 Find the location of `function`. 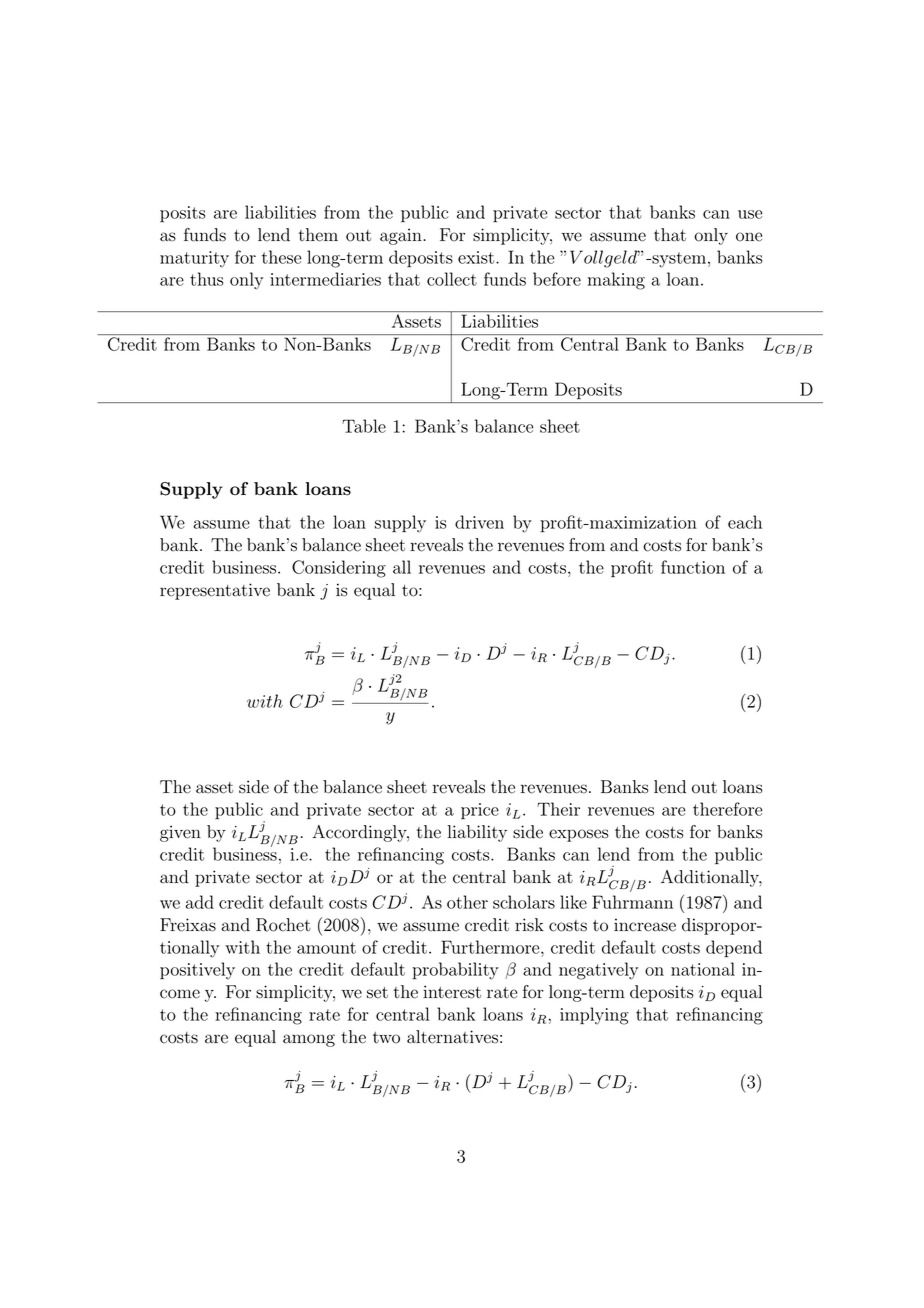

function is located at coordinates (693, 567).
